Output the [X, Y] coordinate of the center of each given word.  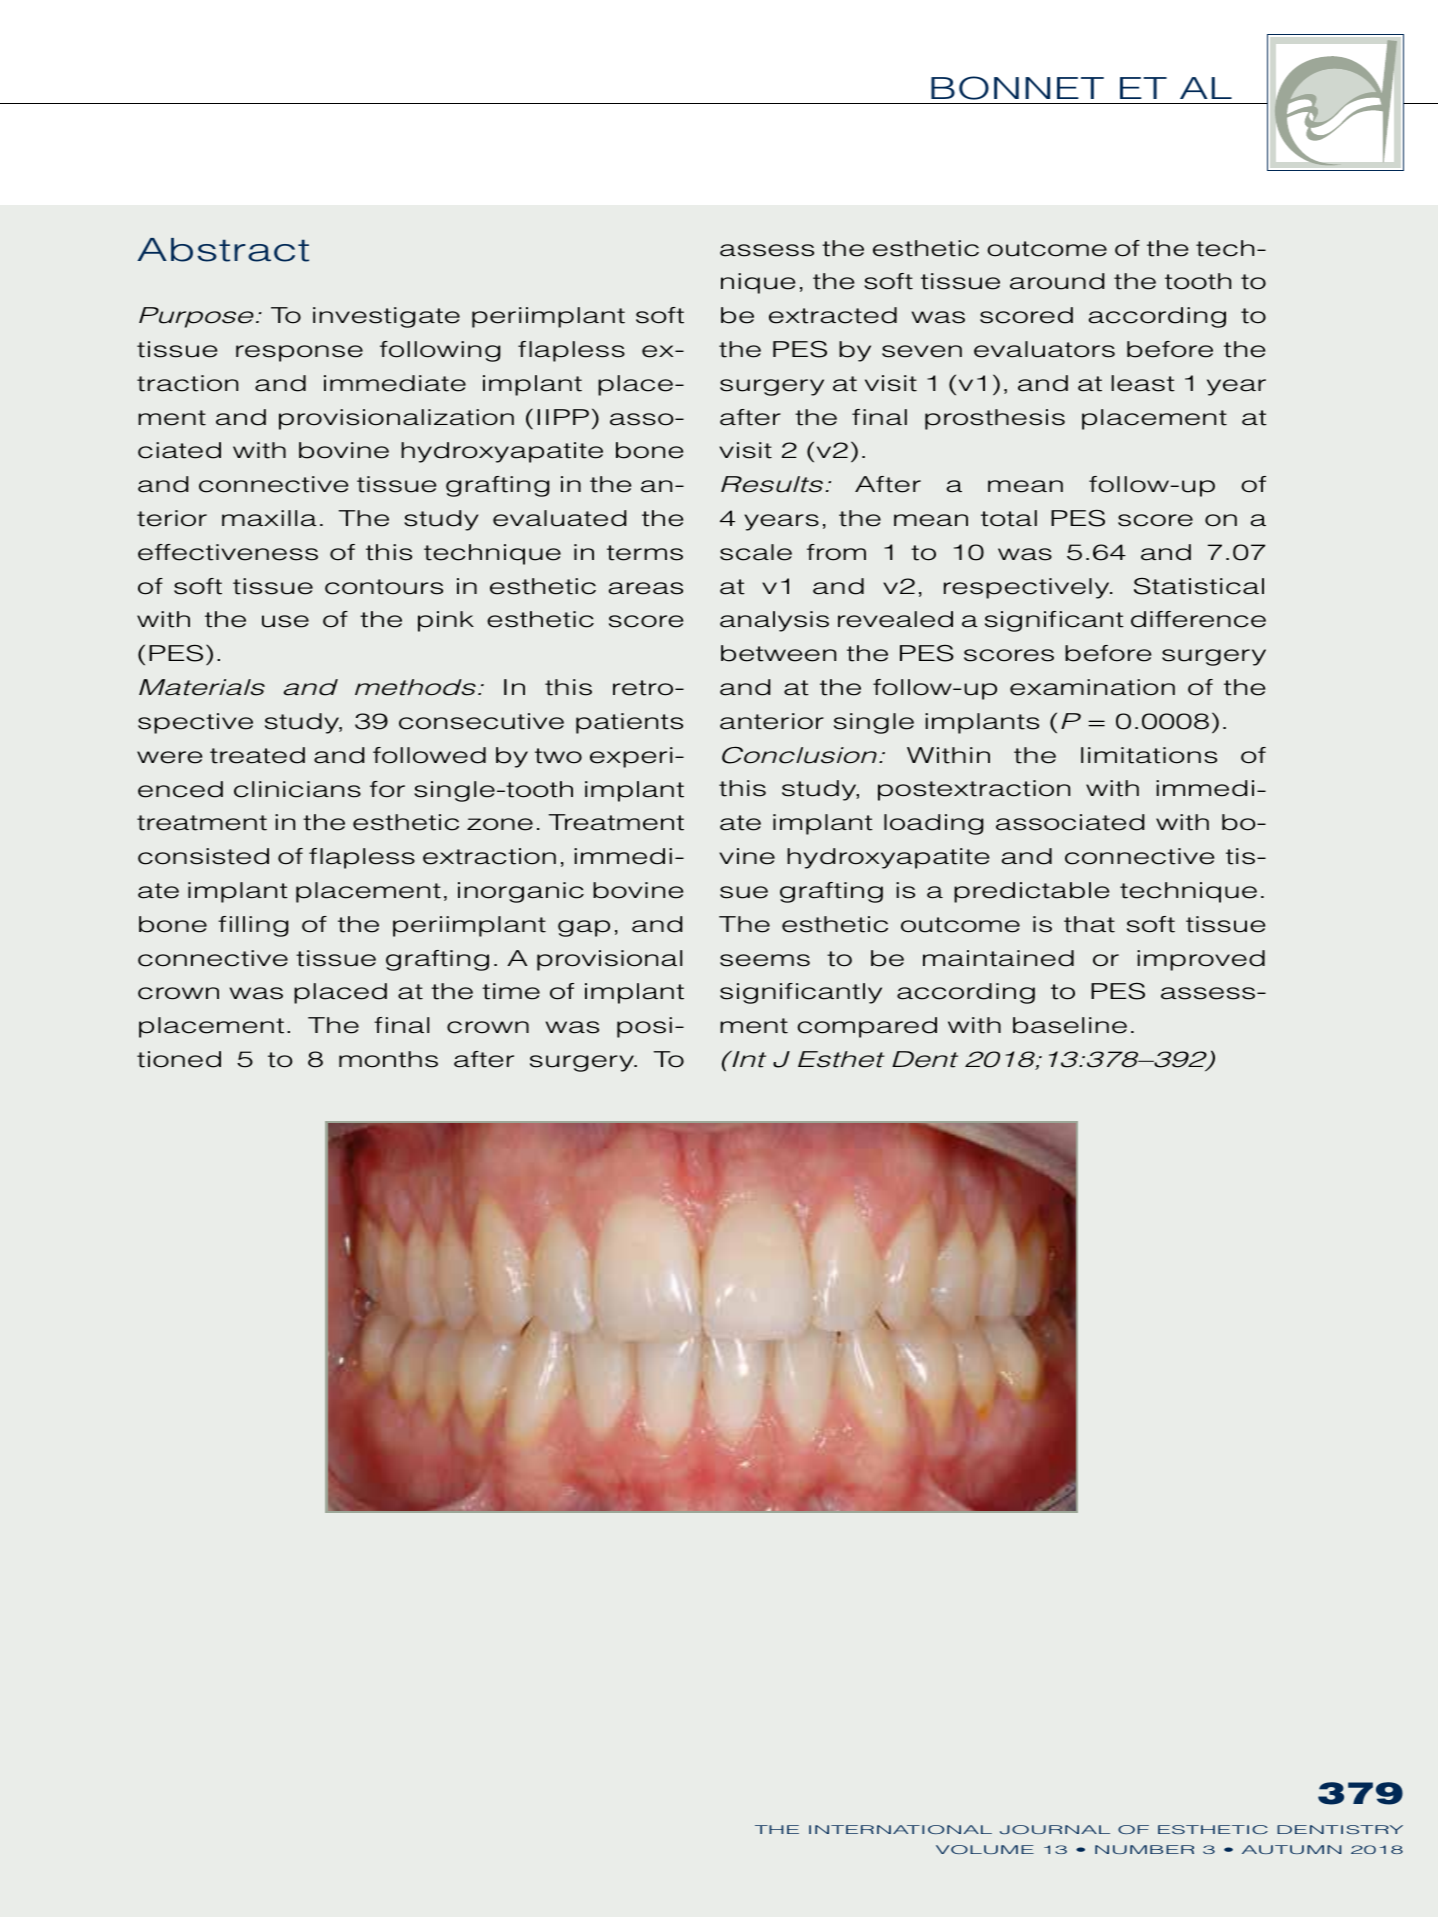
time [511, 991]
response [299, 353]
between [778, 653]
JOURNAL [1055, 1829]
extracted [833, 315]
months [388, 1059]
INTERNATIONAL [900, 1829]
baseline [1070, 1025]
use [285, 621]
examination [1092, 687]
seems [765, 960]
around [1057, 281]
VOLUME [985, 1849]
